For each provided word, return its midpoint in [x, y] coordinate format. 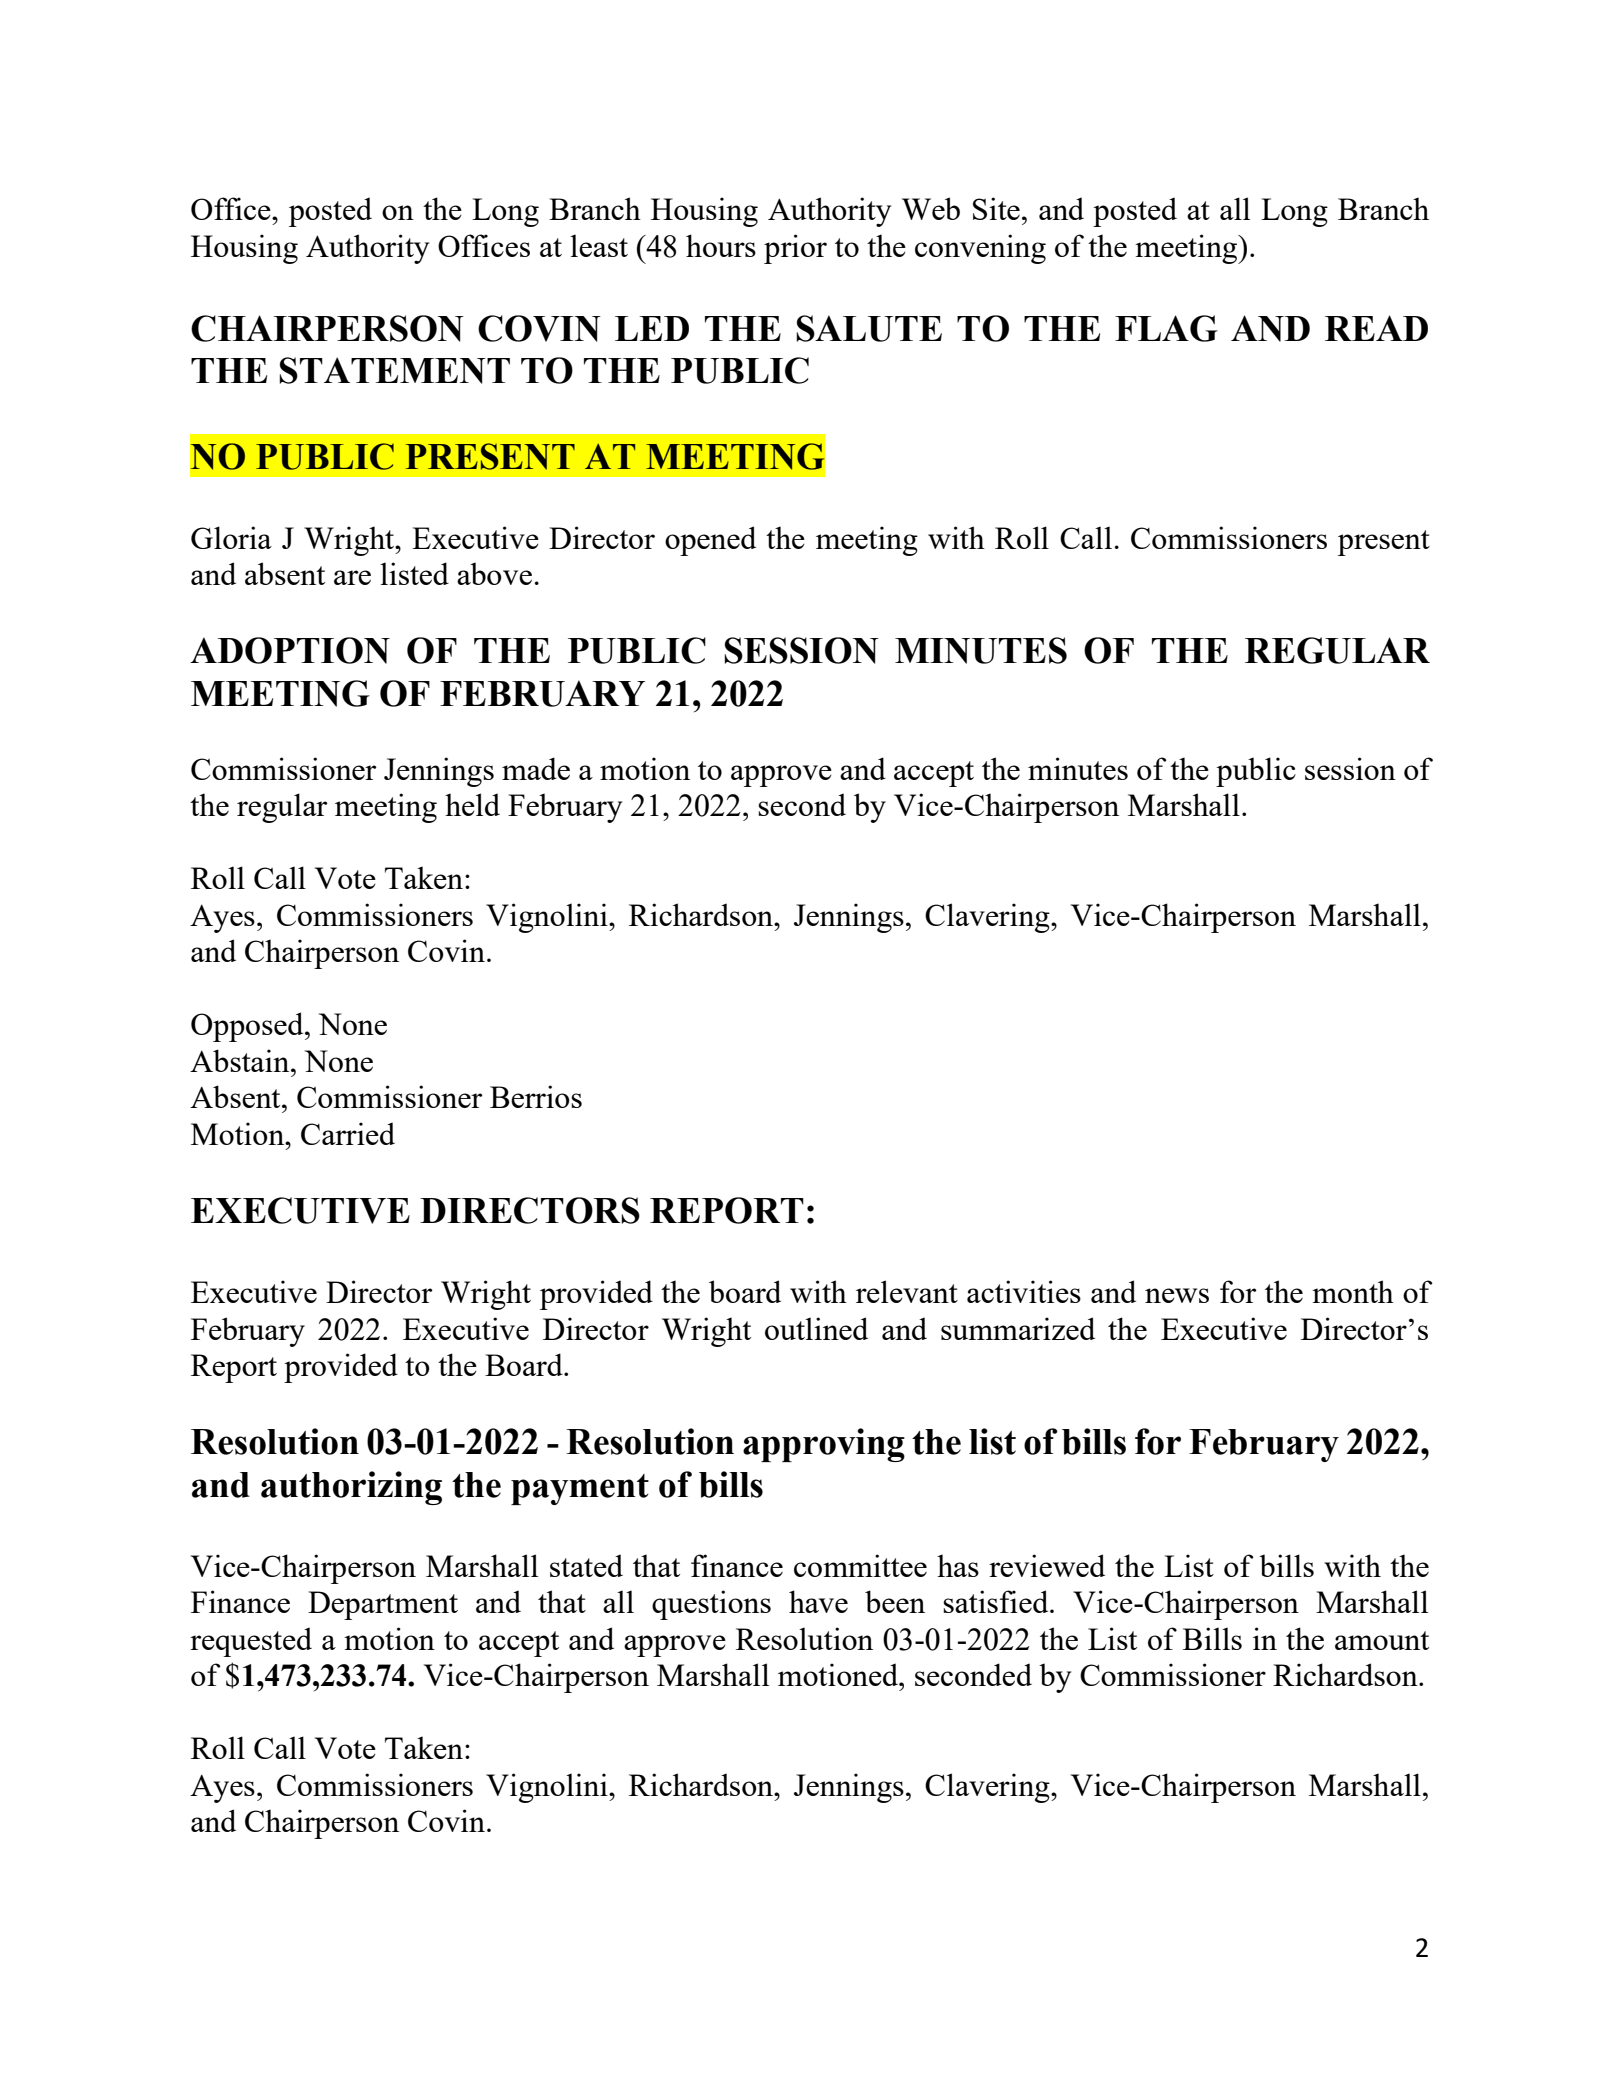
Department [383, 1605]
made [536, 768]
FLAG [1166, 328]
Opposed [248, 1027]
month [1353, 1291]
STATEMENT [394, 370]
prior [795, 249]
